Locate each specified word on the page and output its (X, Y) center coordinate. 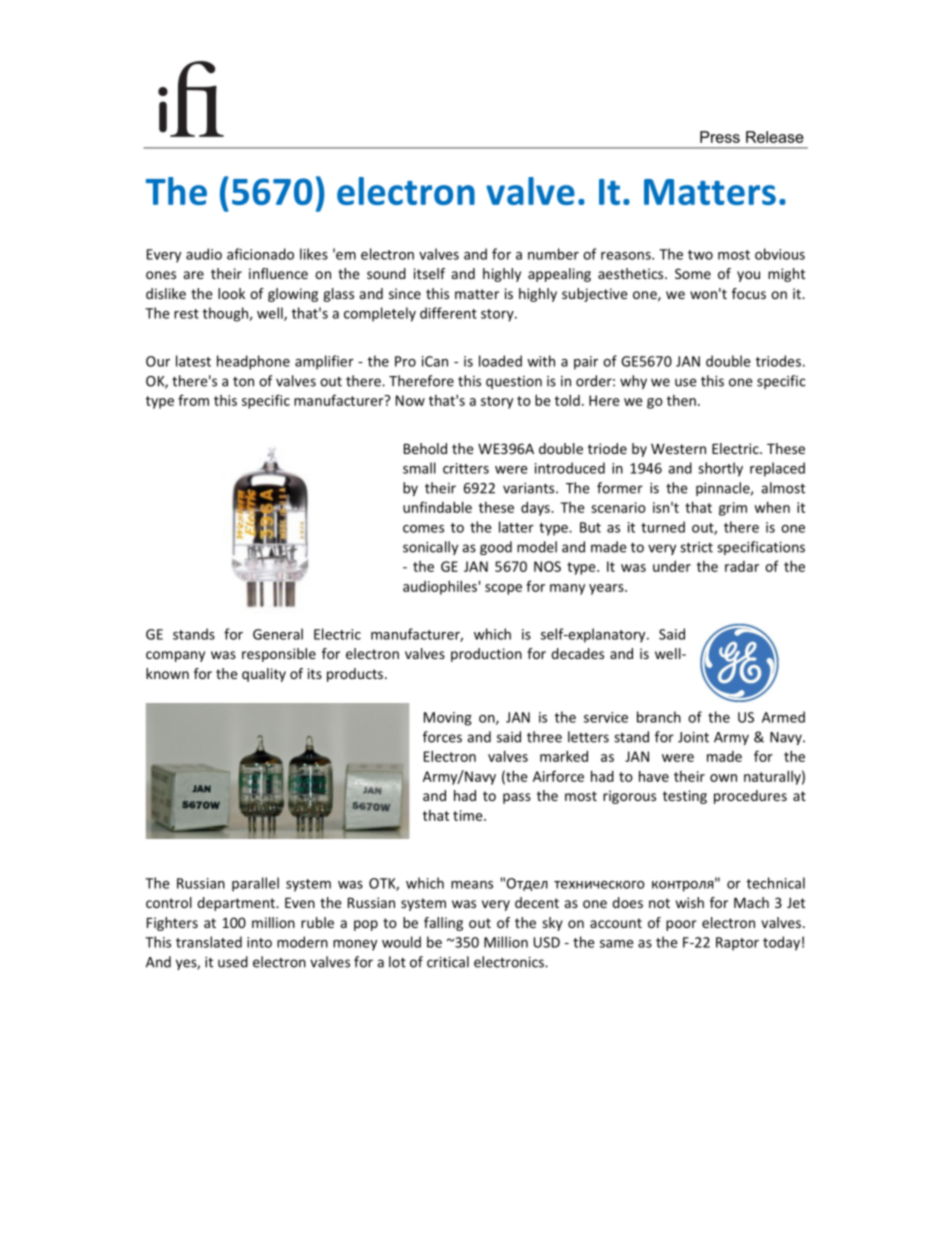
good (496, 548)
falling (443, 924)
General (278, 634)
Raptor (737, 944)
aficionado (260, 254)
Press (720, 137)
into (259, 942)
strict (696, 547)
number (553, 254)
